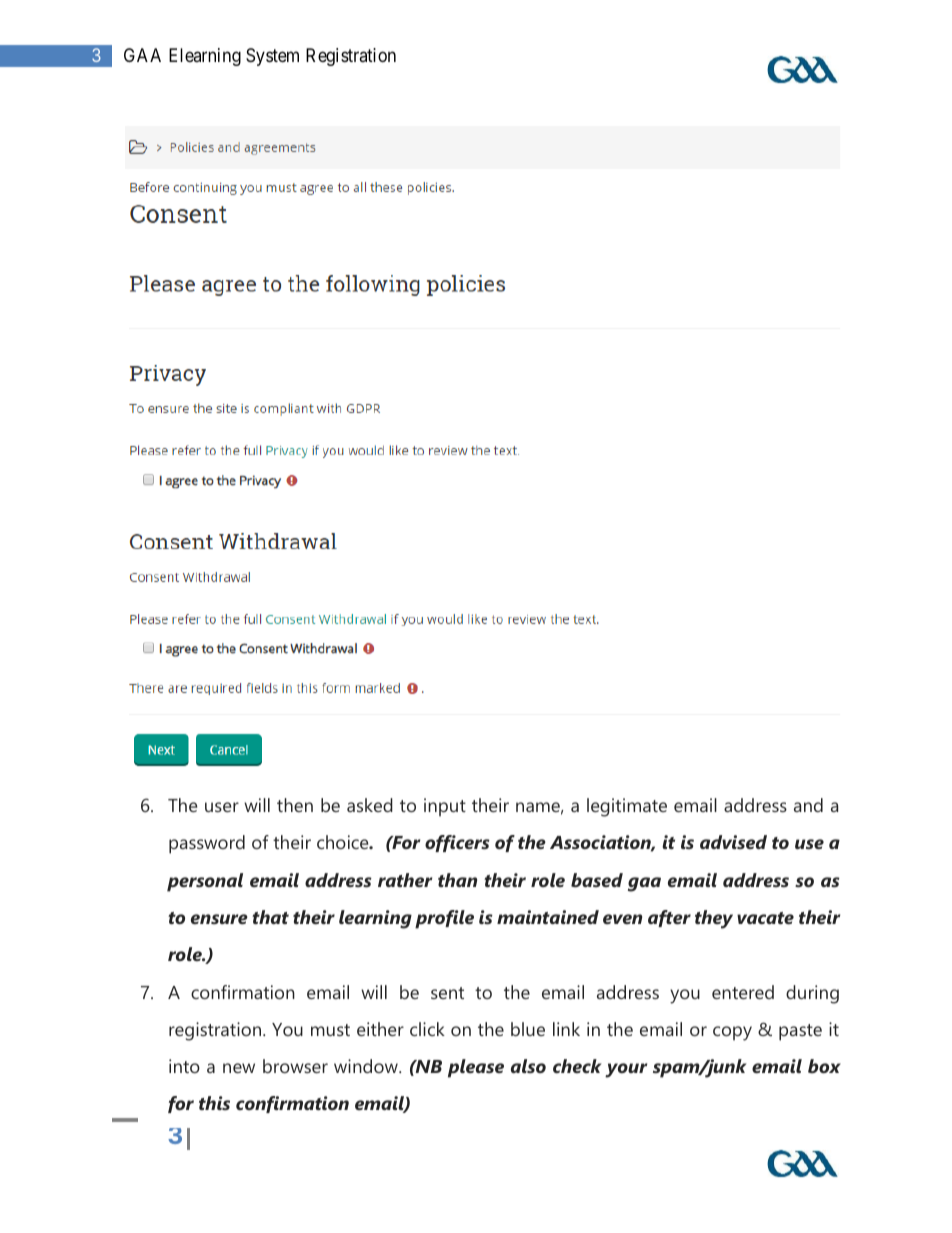  Describe the element at coordinates (272, 57) in the document. I see `System` at that location.
